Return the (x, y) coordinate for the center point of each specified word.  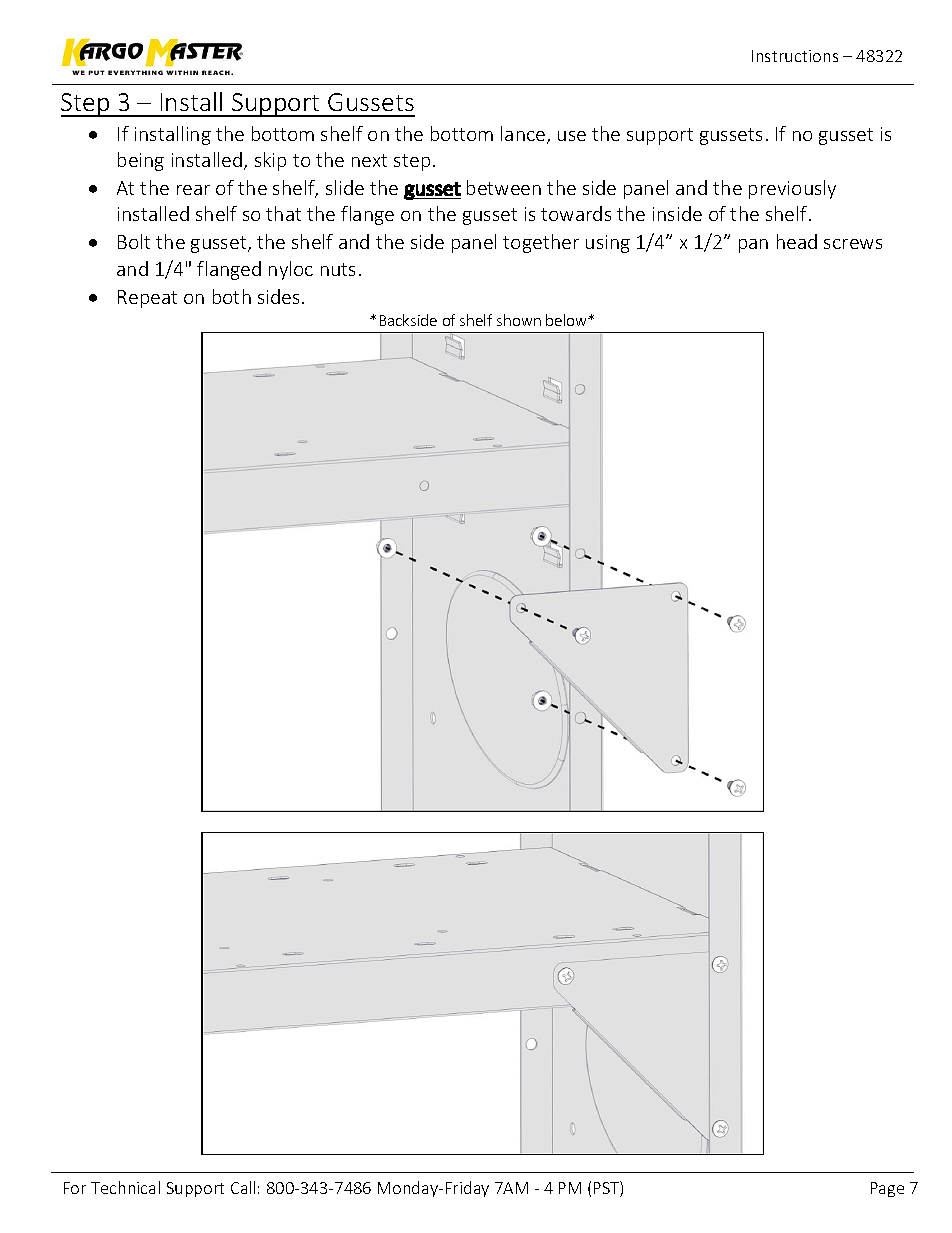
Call (243, 1187)
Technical (125, 1187)
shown (519, 320)
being (141, 161)
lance (524, 135)
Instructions (795, 56)
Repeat (147, 299)
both (232, 296)
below (568, 320)
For (75, 1188)
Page (887, 1189)
